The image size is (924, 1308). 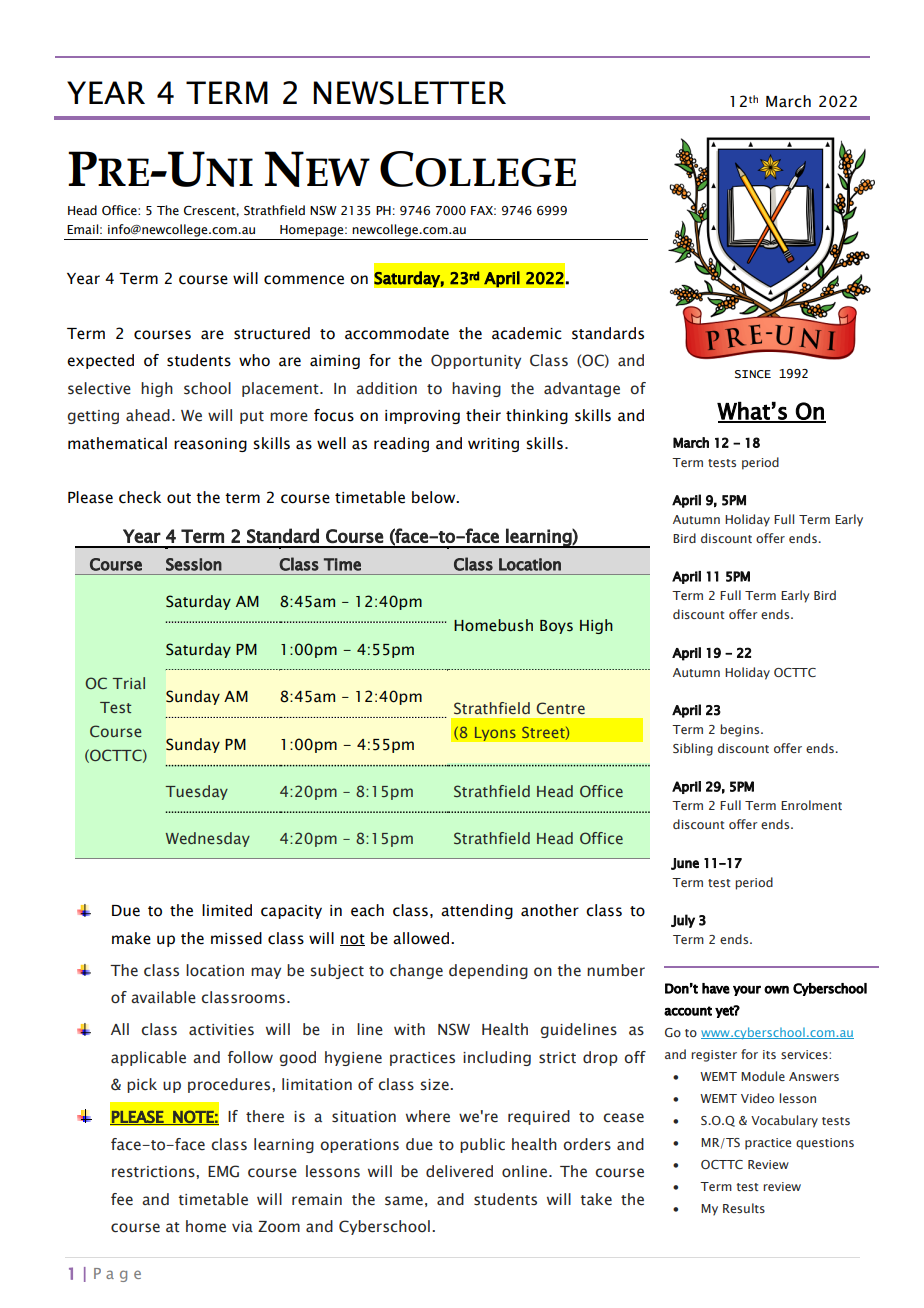 I want to click on begins, so click(x=741, y=730).
